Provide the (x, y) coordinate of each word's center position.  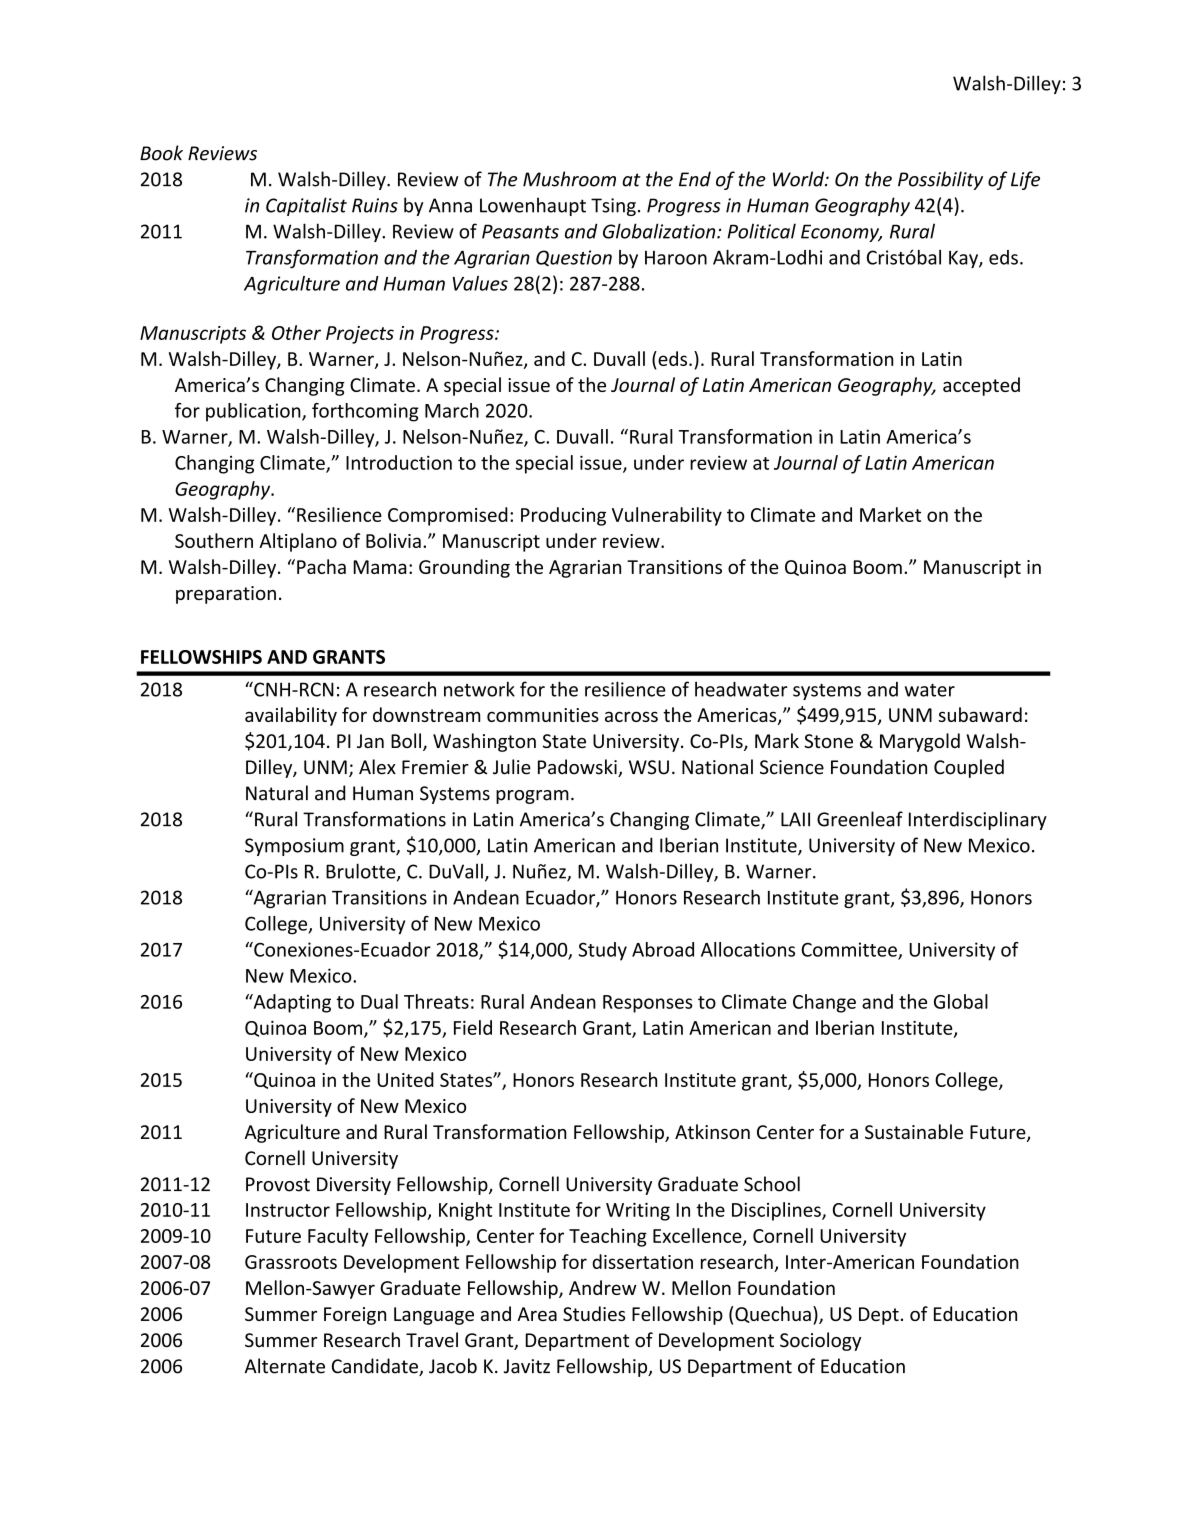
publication (254, 412)
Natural (277, 793)
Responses (647, 1004)
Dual (379, 1001)
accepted (981, 386)
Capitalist (306, 206)
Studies (594, 1313)
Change (824, 1003)
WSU (649, 767)
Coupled (969, 768)
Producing (563, 516)
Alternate (285, 1366)
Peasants (520, 231)
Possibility (940, 180)
